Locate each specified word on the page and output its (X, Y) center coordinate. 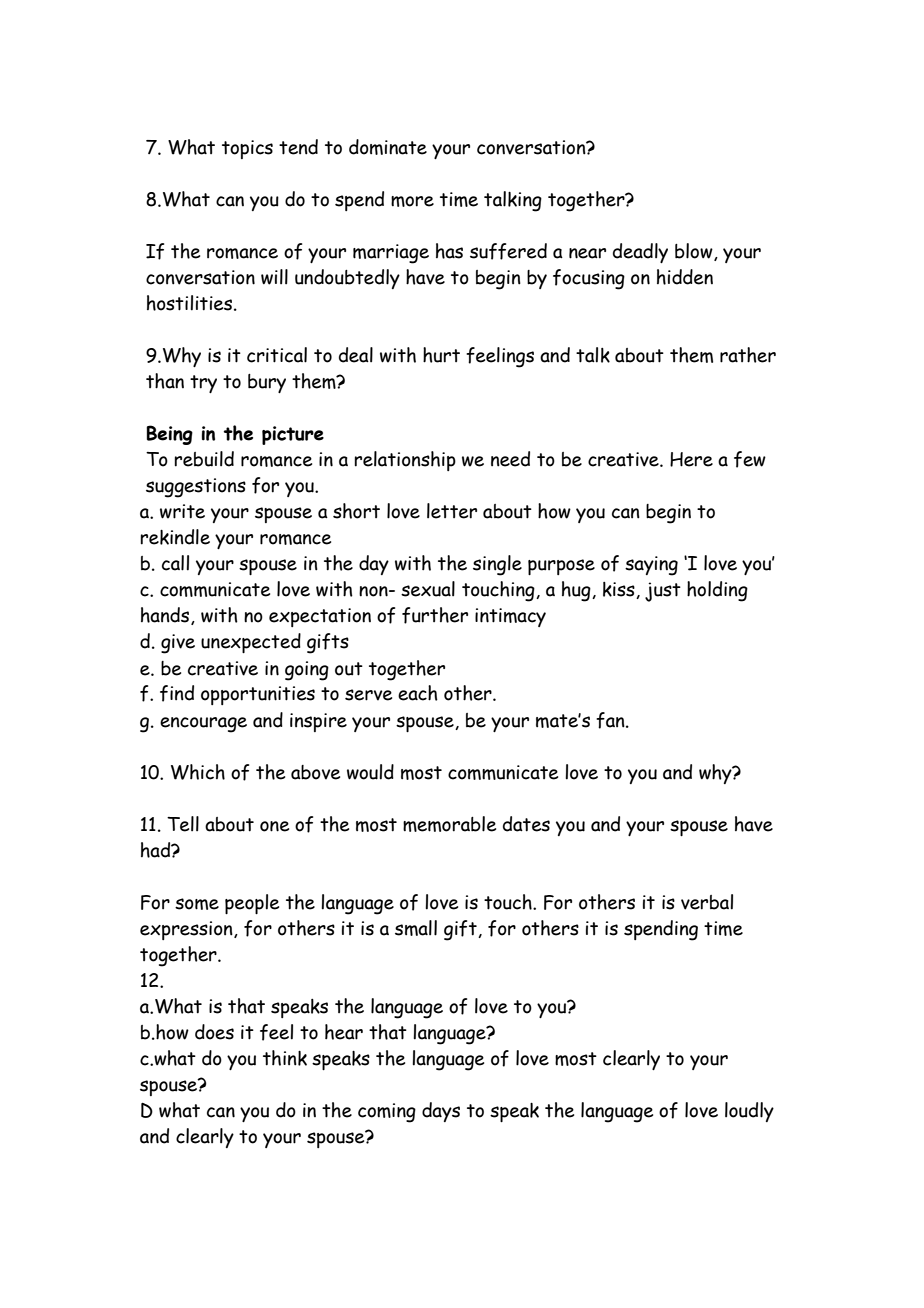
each (418, 693)
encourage (203, 725)
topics (247, 149)
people (252, 904)
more (412, 201)
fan (611, 720)
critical (277, 355)
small (416, 928)
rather (748, 355)
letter (452, 511)
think (285, 1058)
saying (651, 566)
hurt (441, 355)
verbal (707, 902)
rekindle (175, 537)
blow (695, 252)
